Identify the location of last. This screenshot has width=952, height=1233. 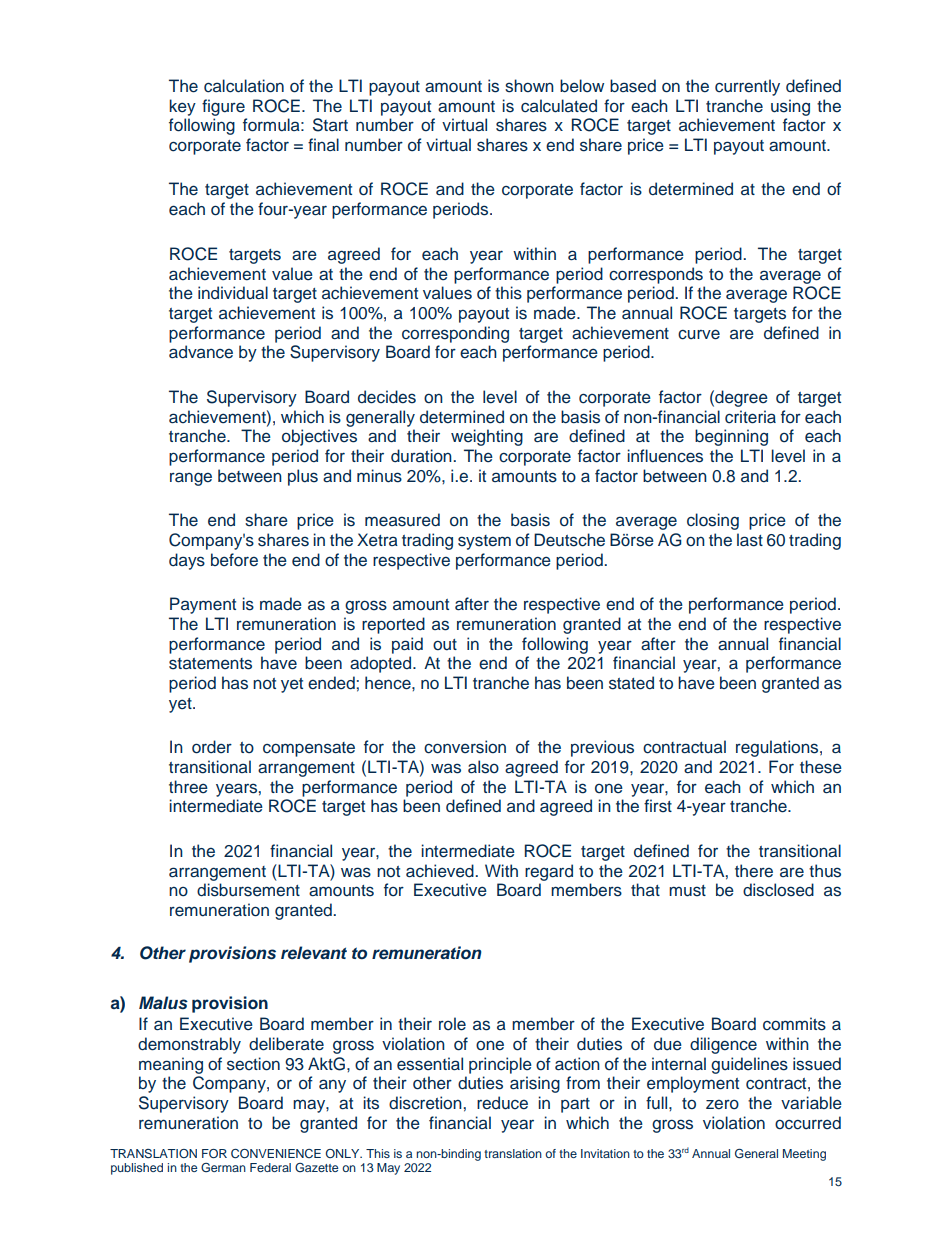
(750, 540).
